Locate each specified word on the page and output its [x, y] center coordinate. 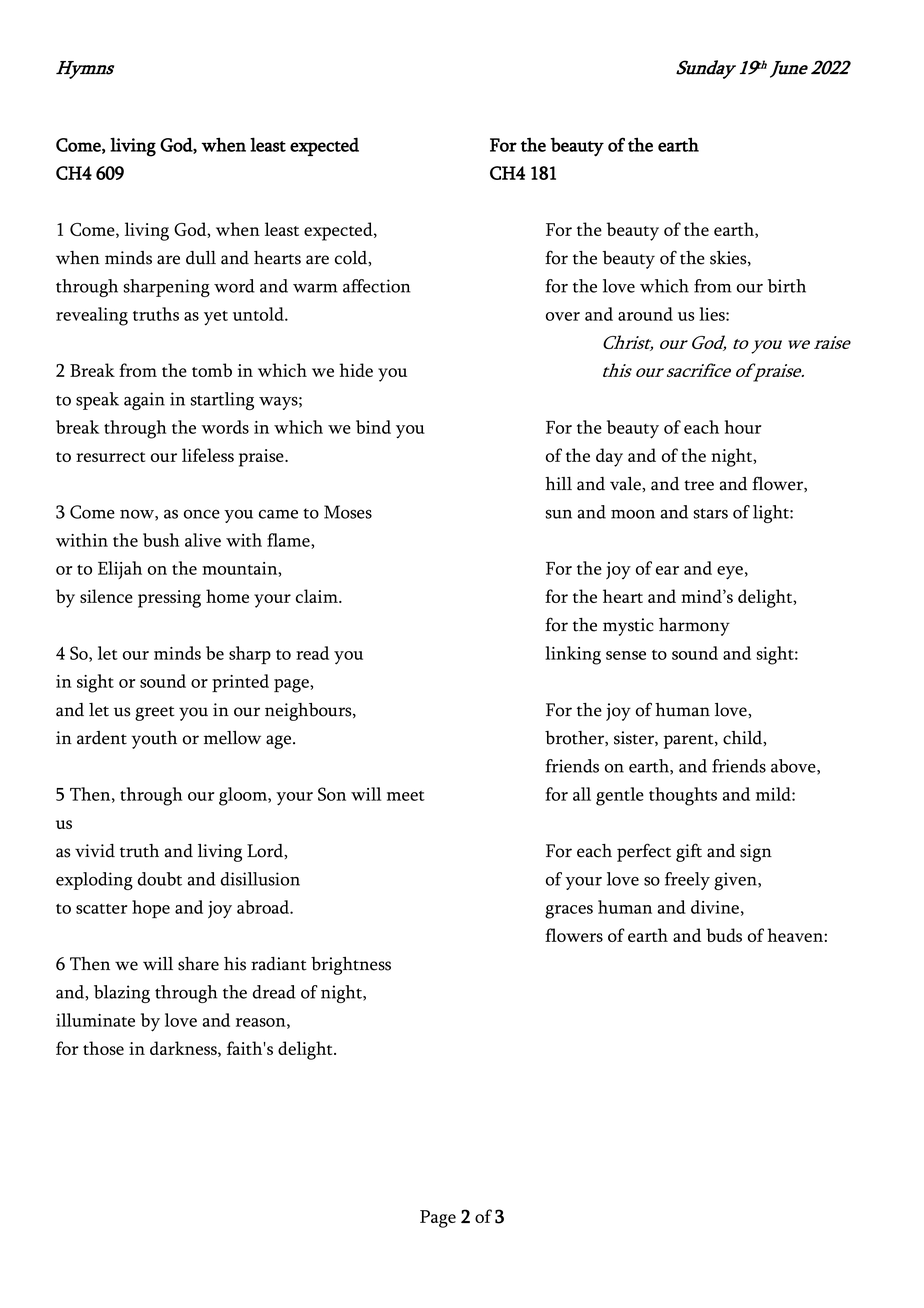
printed [240, 683]
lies [713, 314]
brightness [351, 966]
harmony [694, 627]
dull [201, 258]
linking [573, 655]
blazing [122, 994]
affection [377, 286]
